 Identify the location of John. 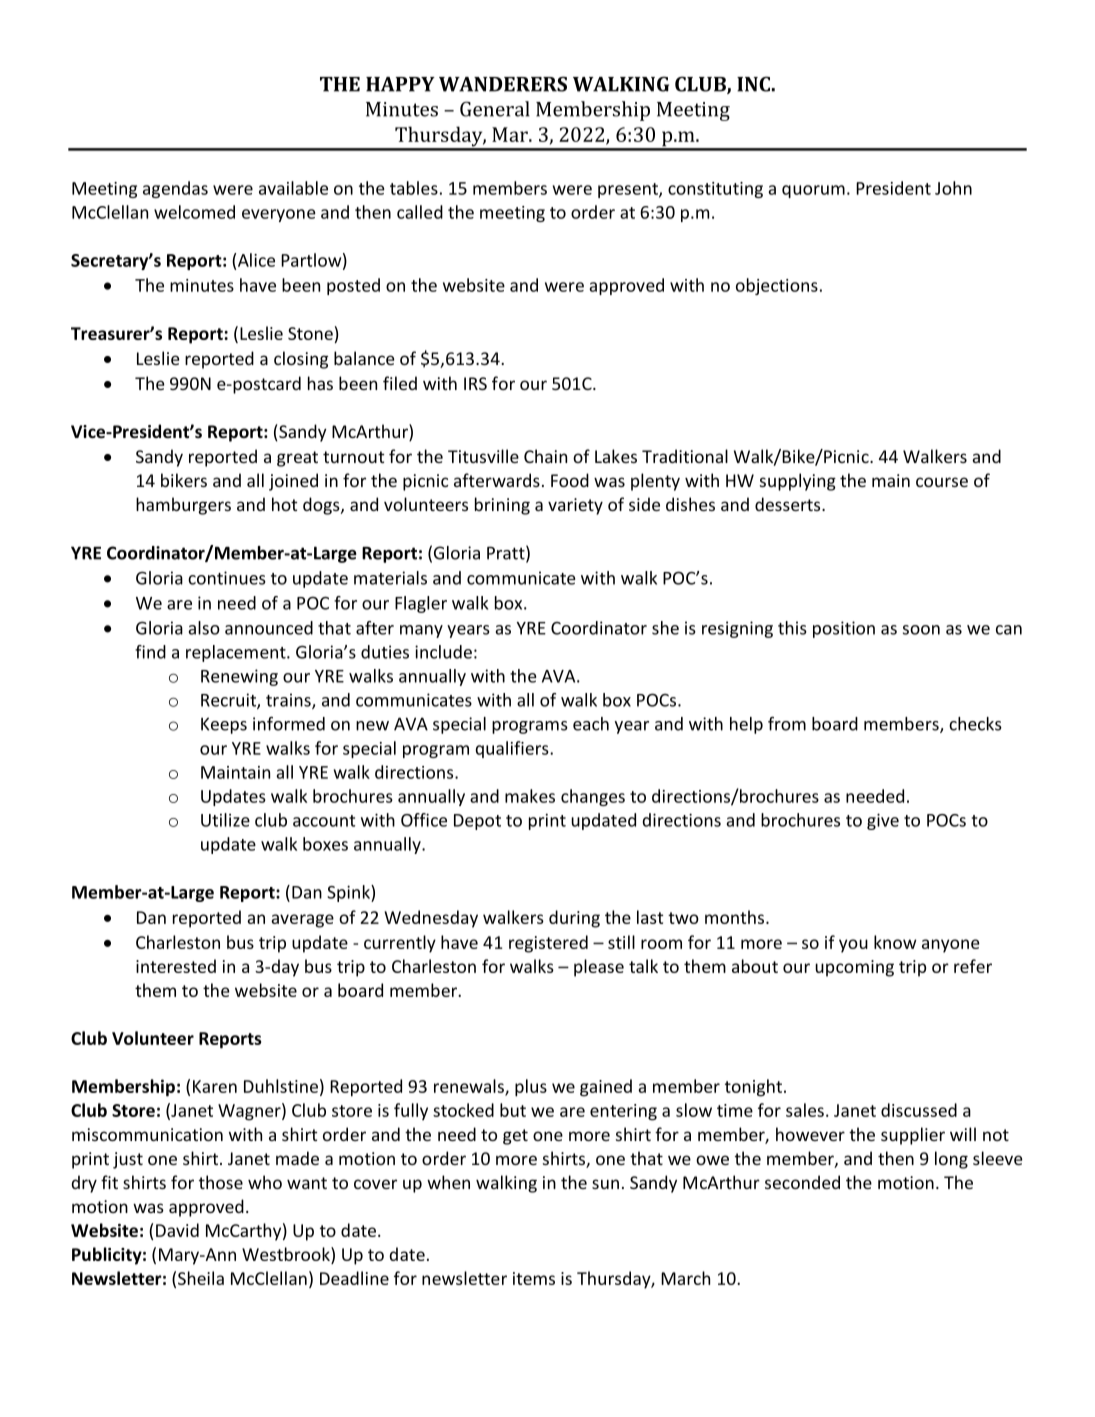
(953, 188).
